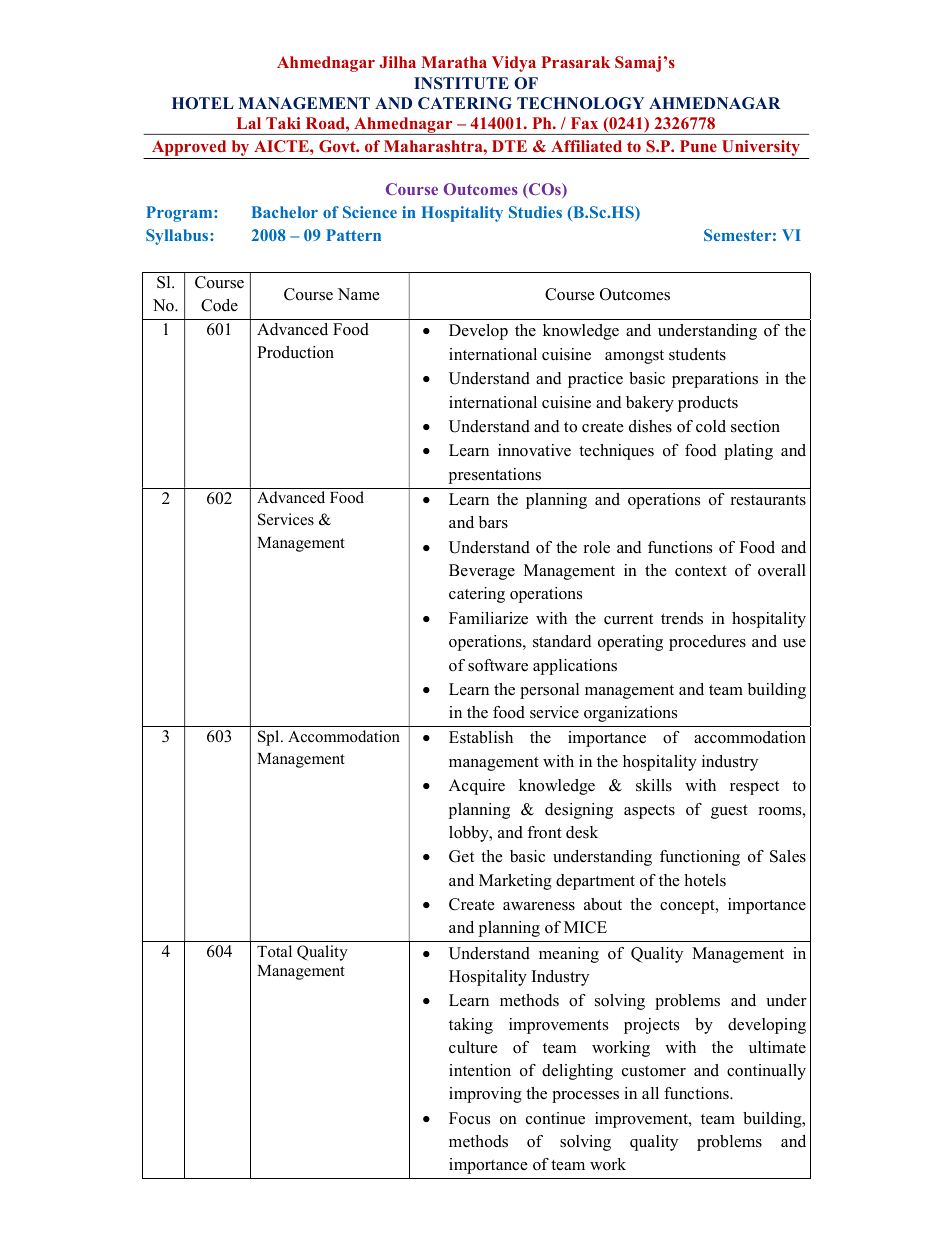  What do you see at coordinates (595, 380) in the image?
I see `practice` at bounding box center [595, 380].
